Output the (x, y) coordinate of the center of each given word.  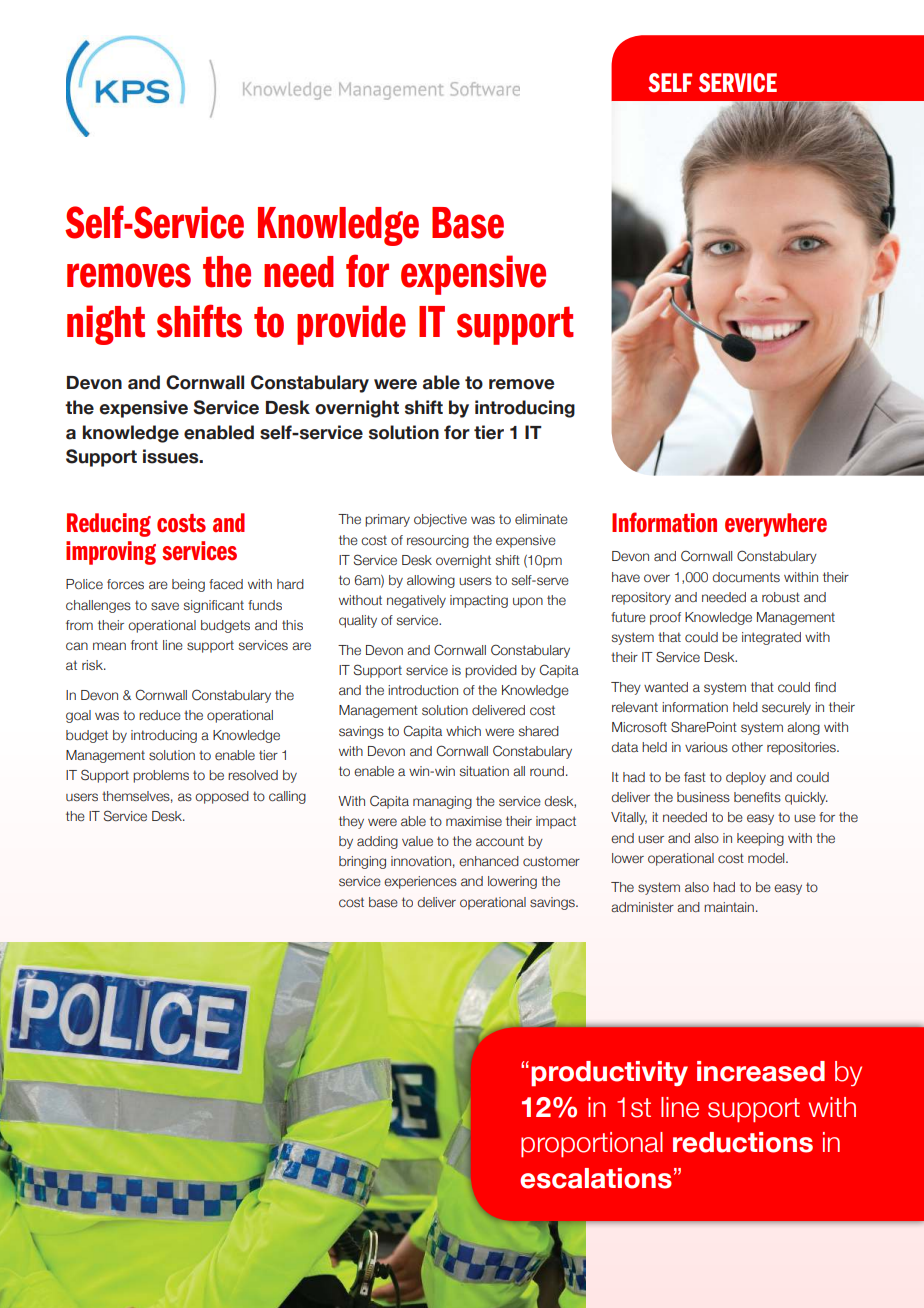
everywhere (776, 525)
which (463, 731)
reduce (160, 715)
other (747, 747)
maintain (729, 907)
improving (111, 553)
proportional (592, 1144)
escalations (596, 1178)
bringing (362, 862)
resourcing (438, 541)
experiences (420, 882)
